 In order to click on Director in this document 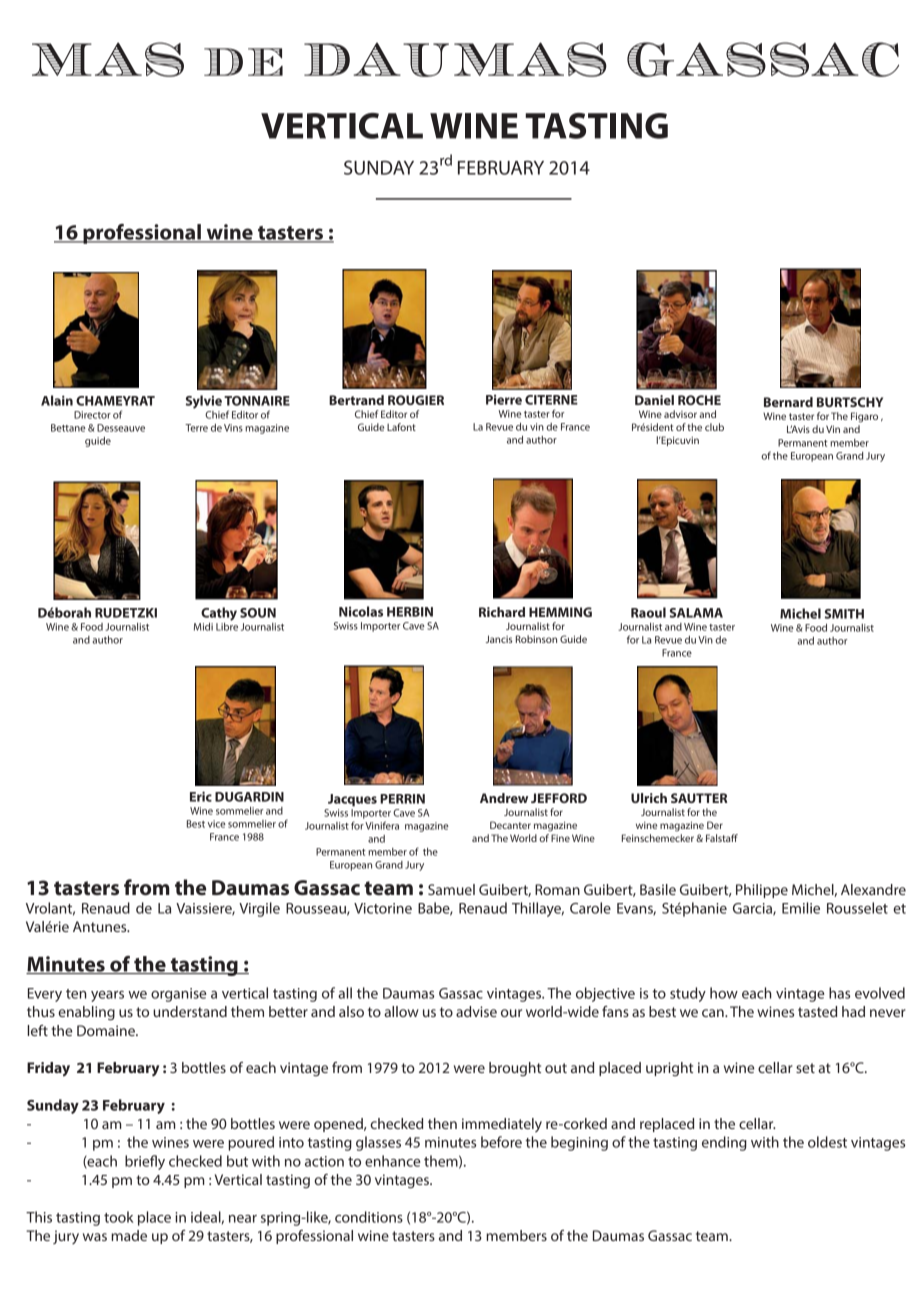, I will do `click(92, 415)`.
